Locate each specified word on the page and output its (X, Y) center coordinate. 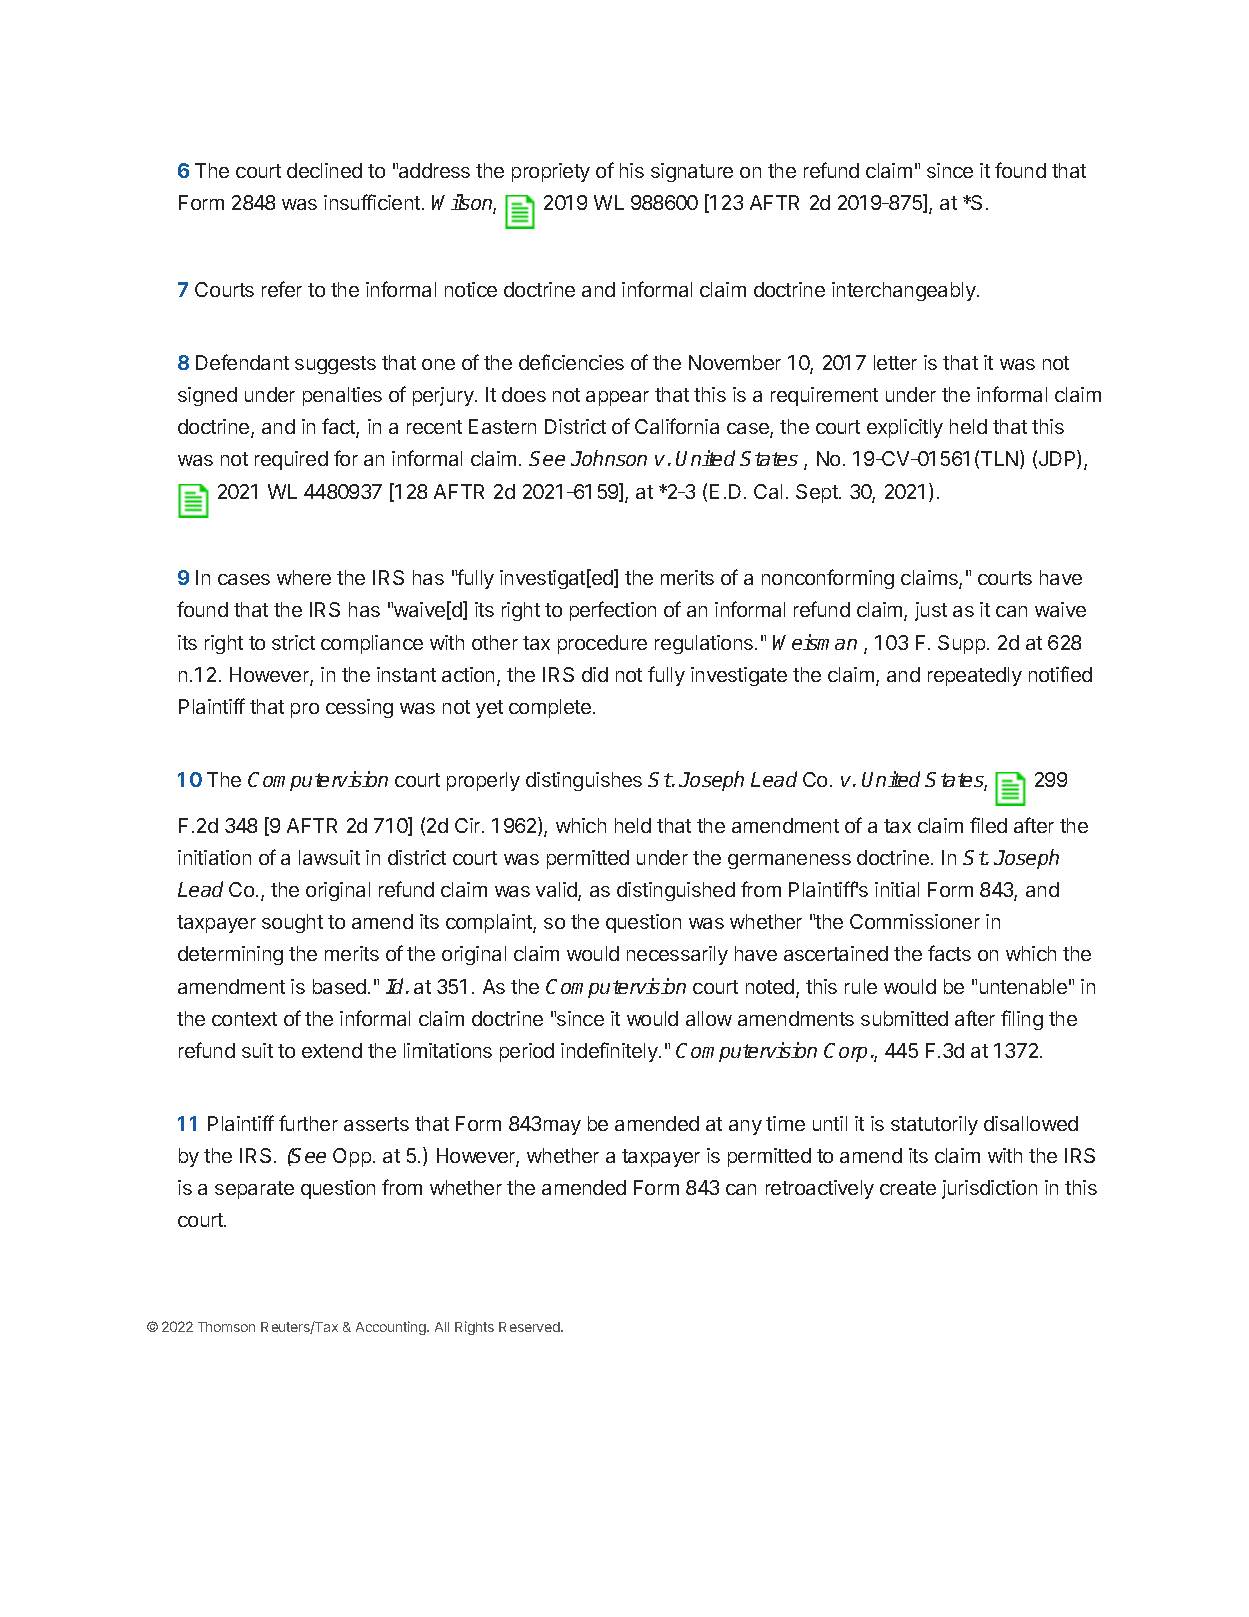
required (291, 460)
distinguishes (584, 781)
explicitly (905, 428)
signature (692, 172)
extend (332, 1050)
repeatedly (975, 676)
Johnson (609, 458)
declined (324, 170)
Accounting (392, 1328)
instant (406, 674)
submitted (904, 1018)
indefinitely (610, 1052)
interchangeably (905, 291)
